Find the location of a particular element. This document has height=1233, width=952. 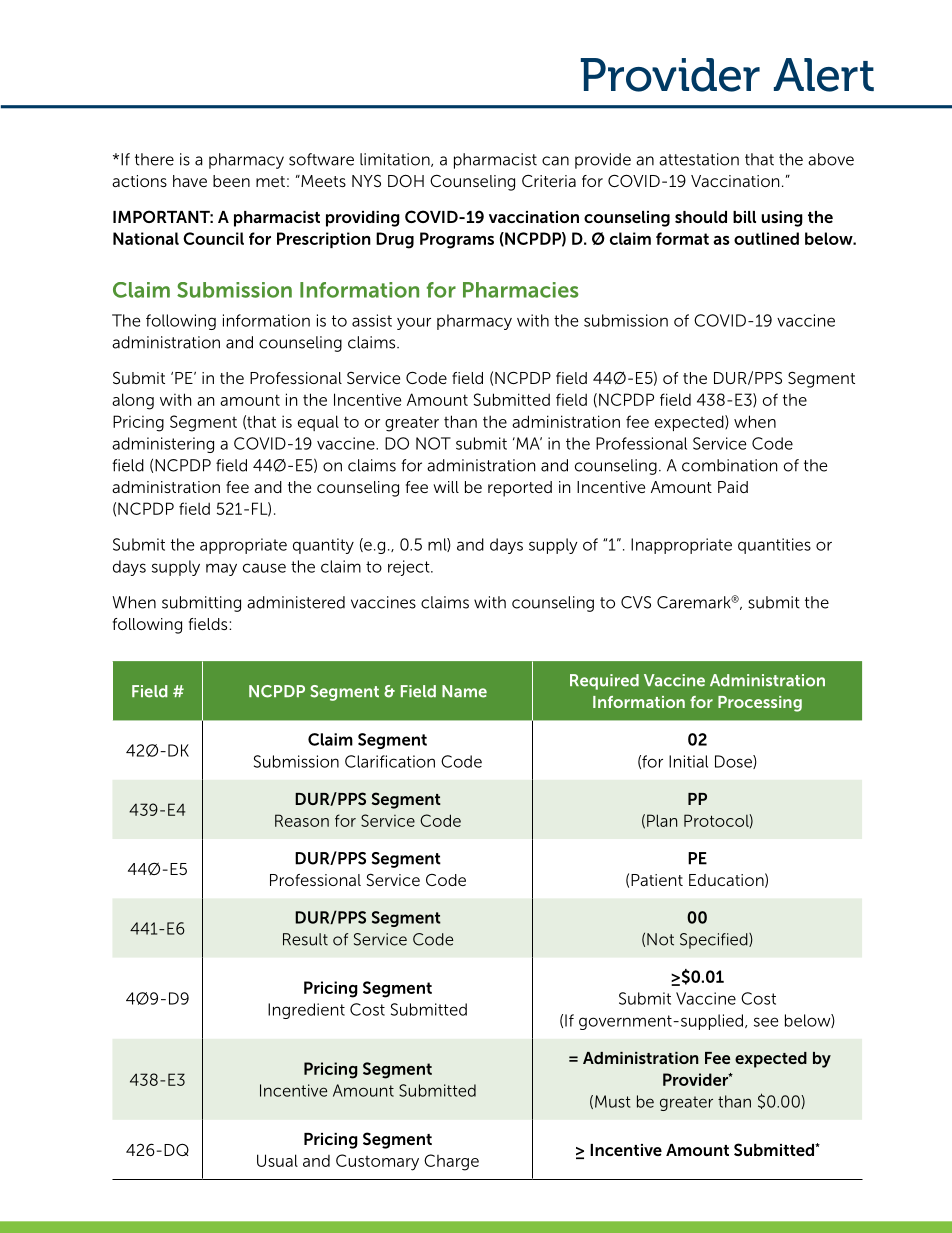

there is located at coordinates (154, 159).
